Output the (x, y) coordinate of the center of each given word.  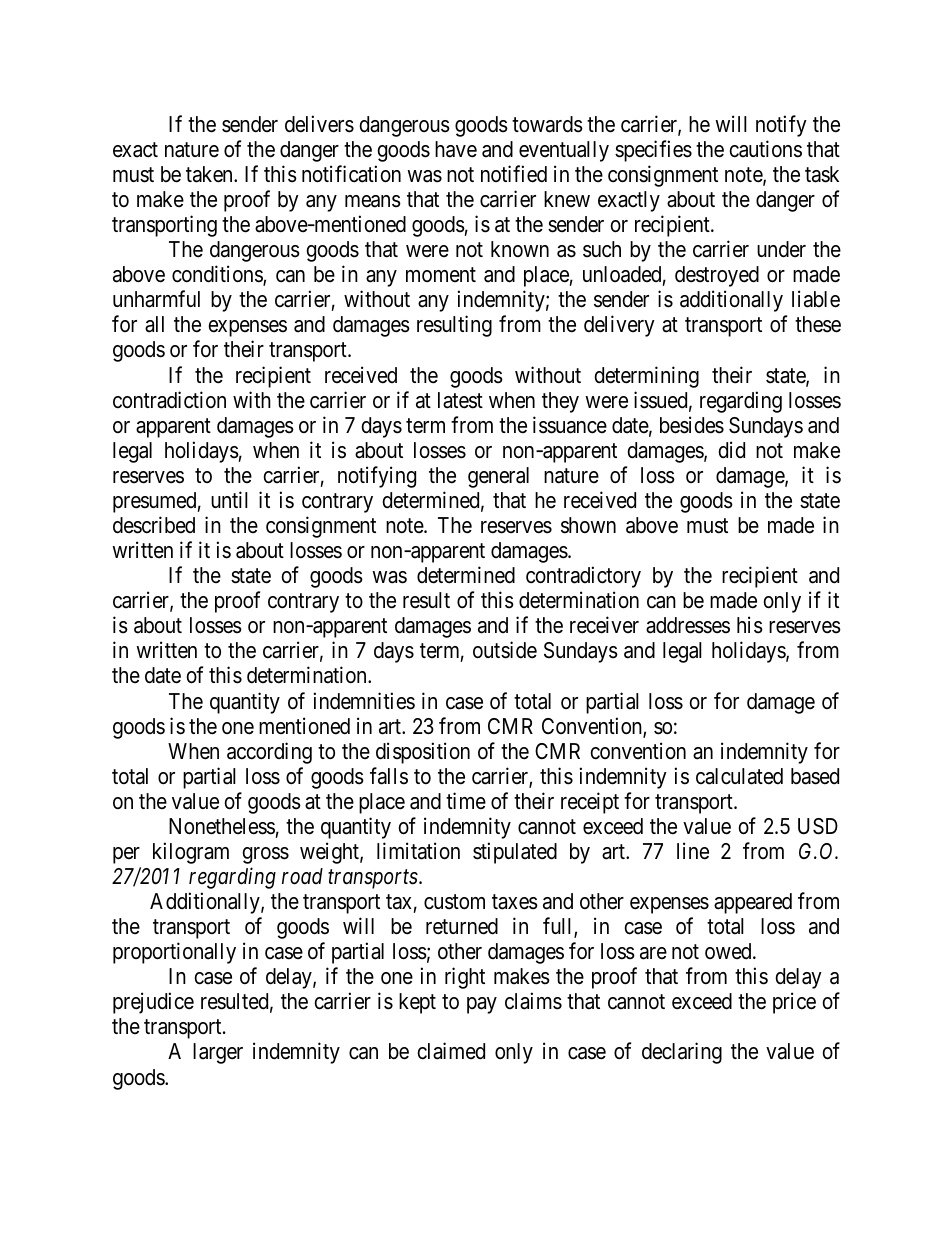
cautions (765, 149)
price (794, 1003)
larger (218, 1053)
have (456, 149)
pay (482, 1005)
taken (210, 174)
